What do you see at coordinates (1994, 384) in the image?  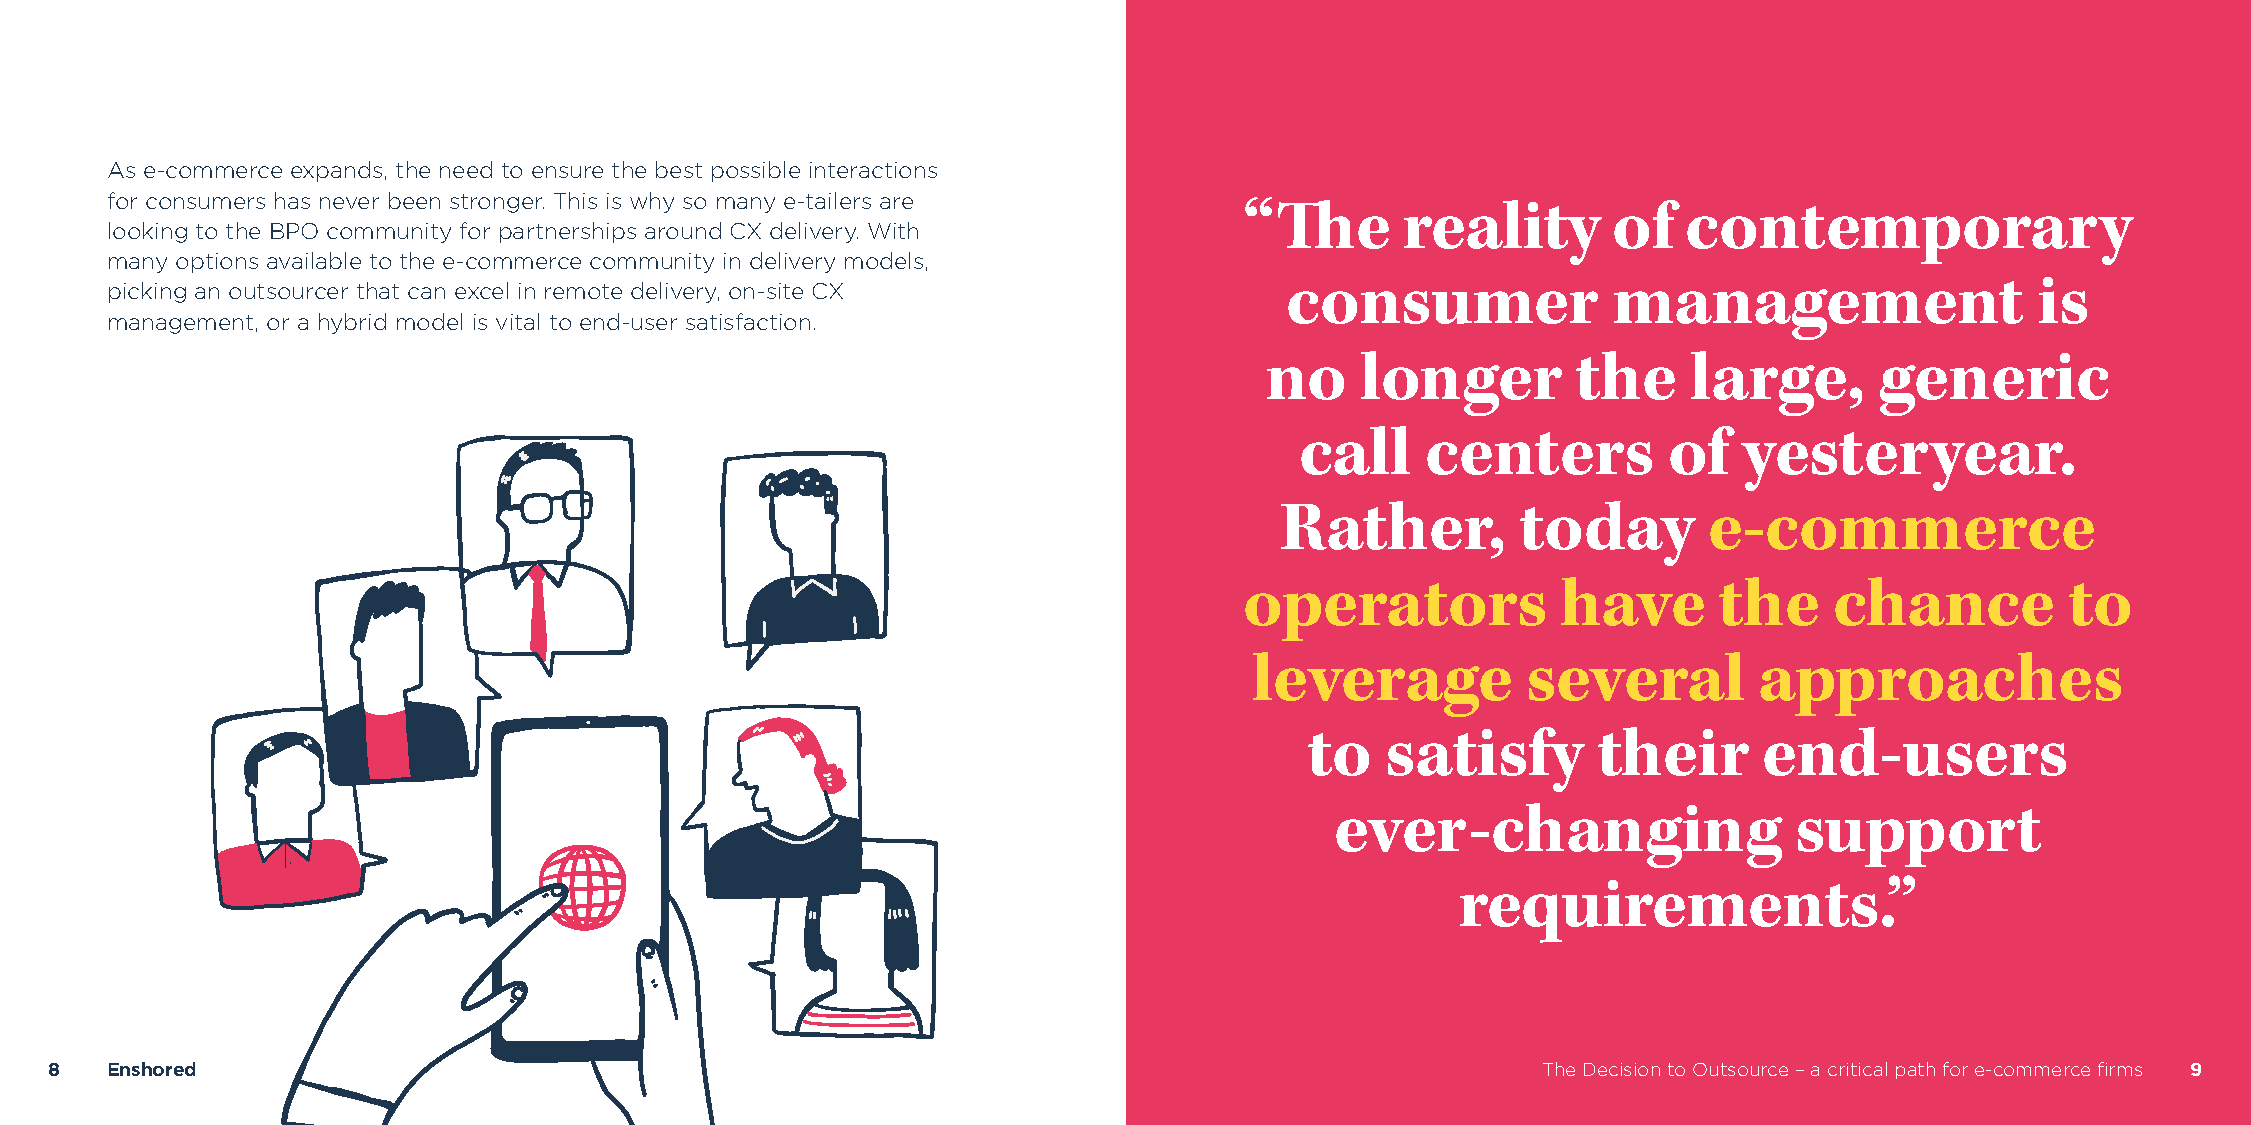 I see `generic` at bounding box center [1994, 384].
